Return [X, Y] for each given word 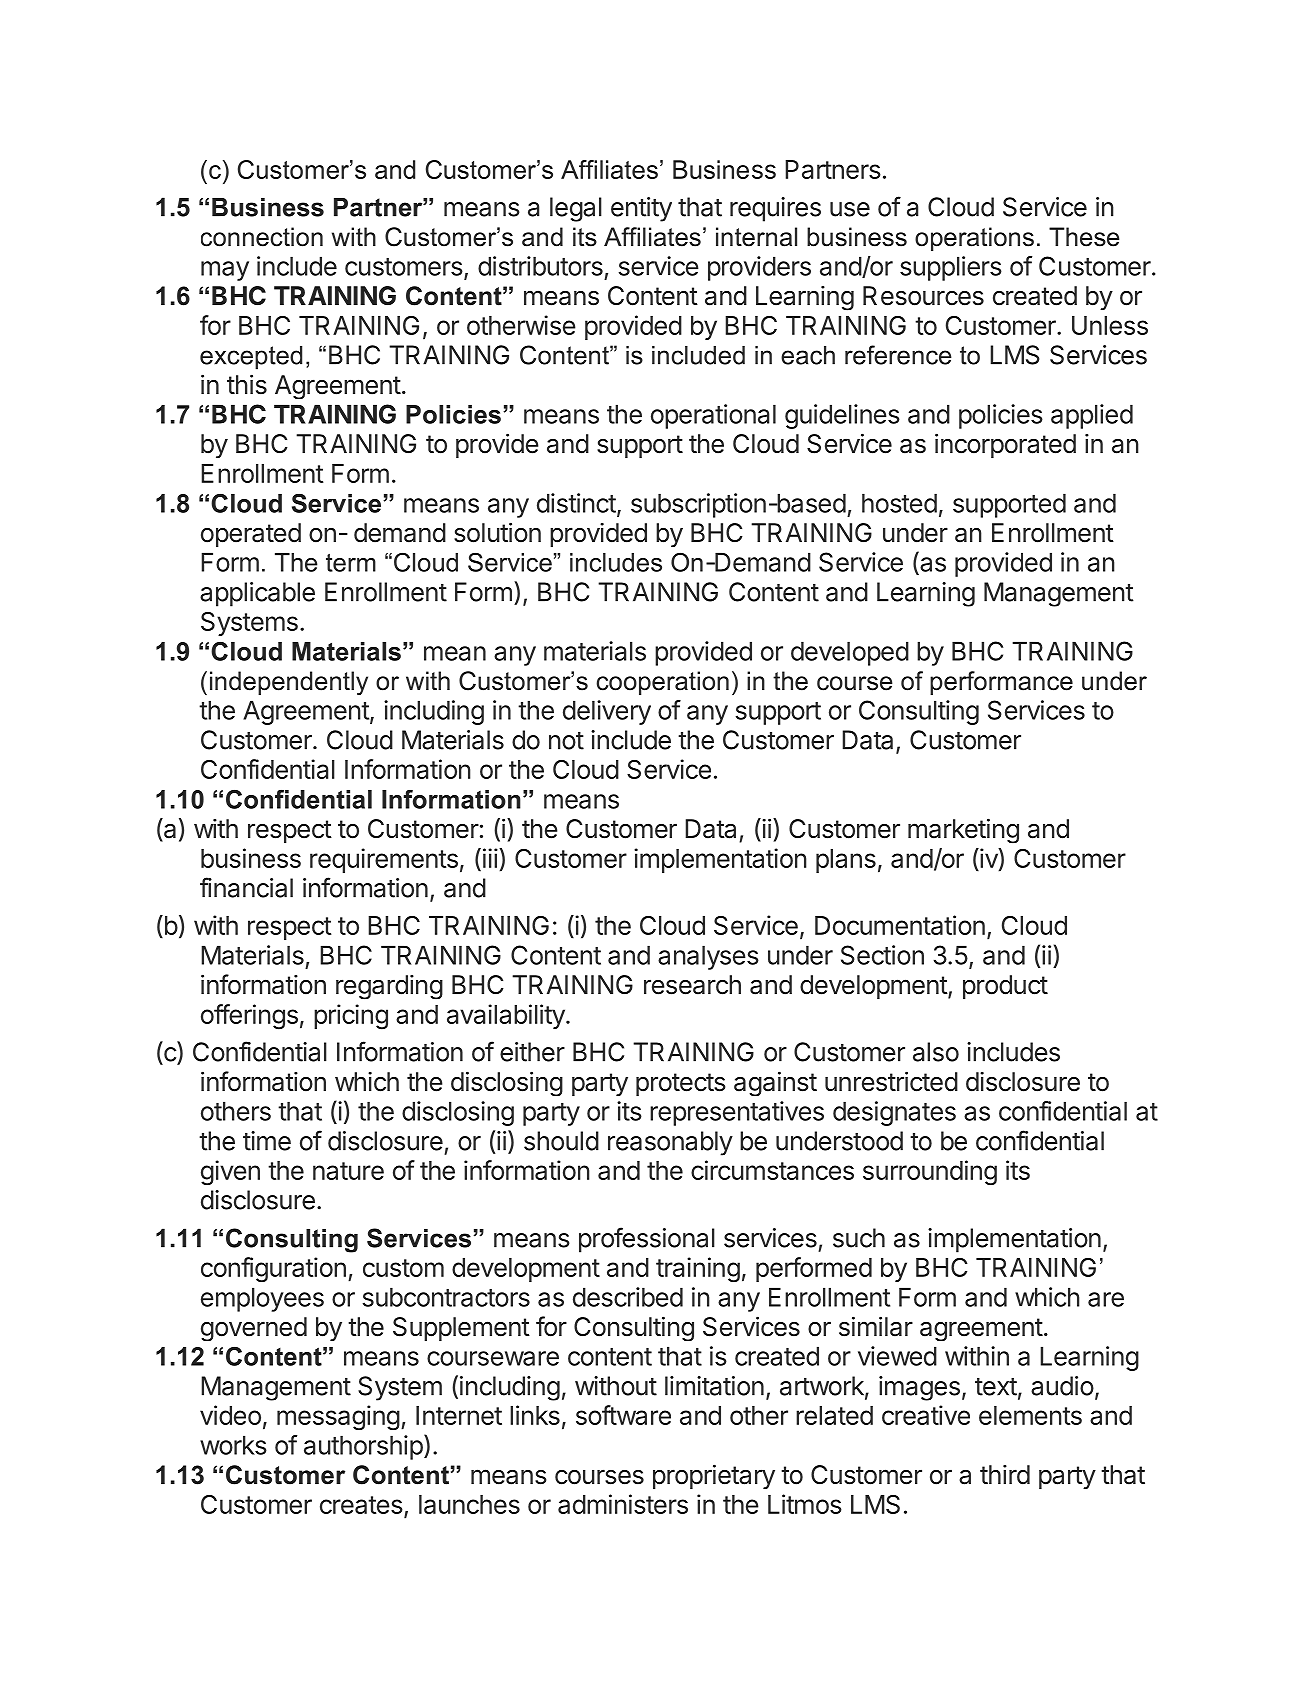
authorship [363, 1447]
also [936, 1052]
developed [850, 653]
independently [289, 683]
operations [974, 239]
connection [262, 237]
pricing [351, 1017]
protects [680, 1084]
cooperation [662, 683]
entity [641, 209]
